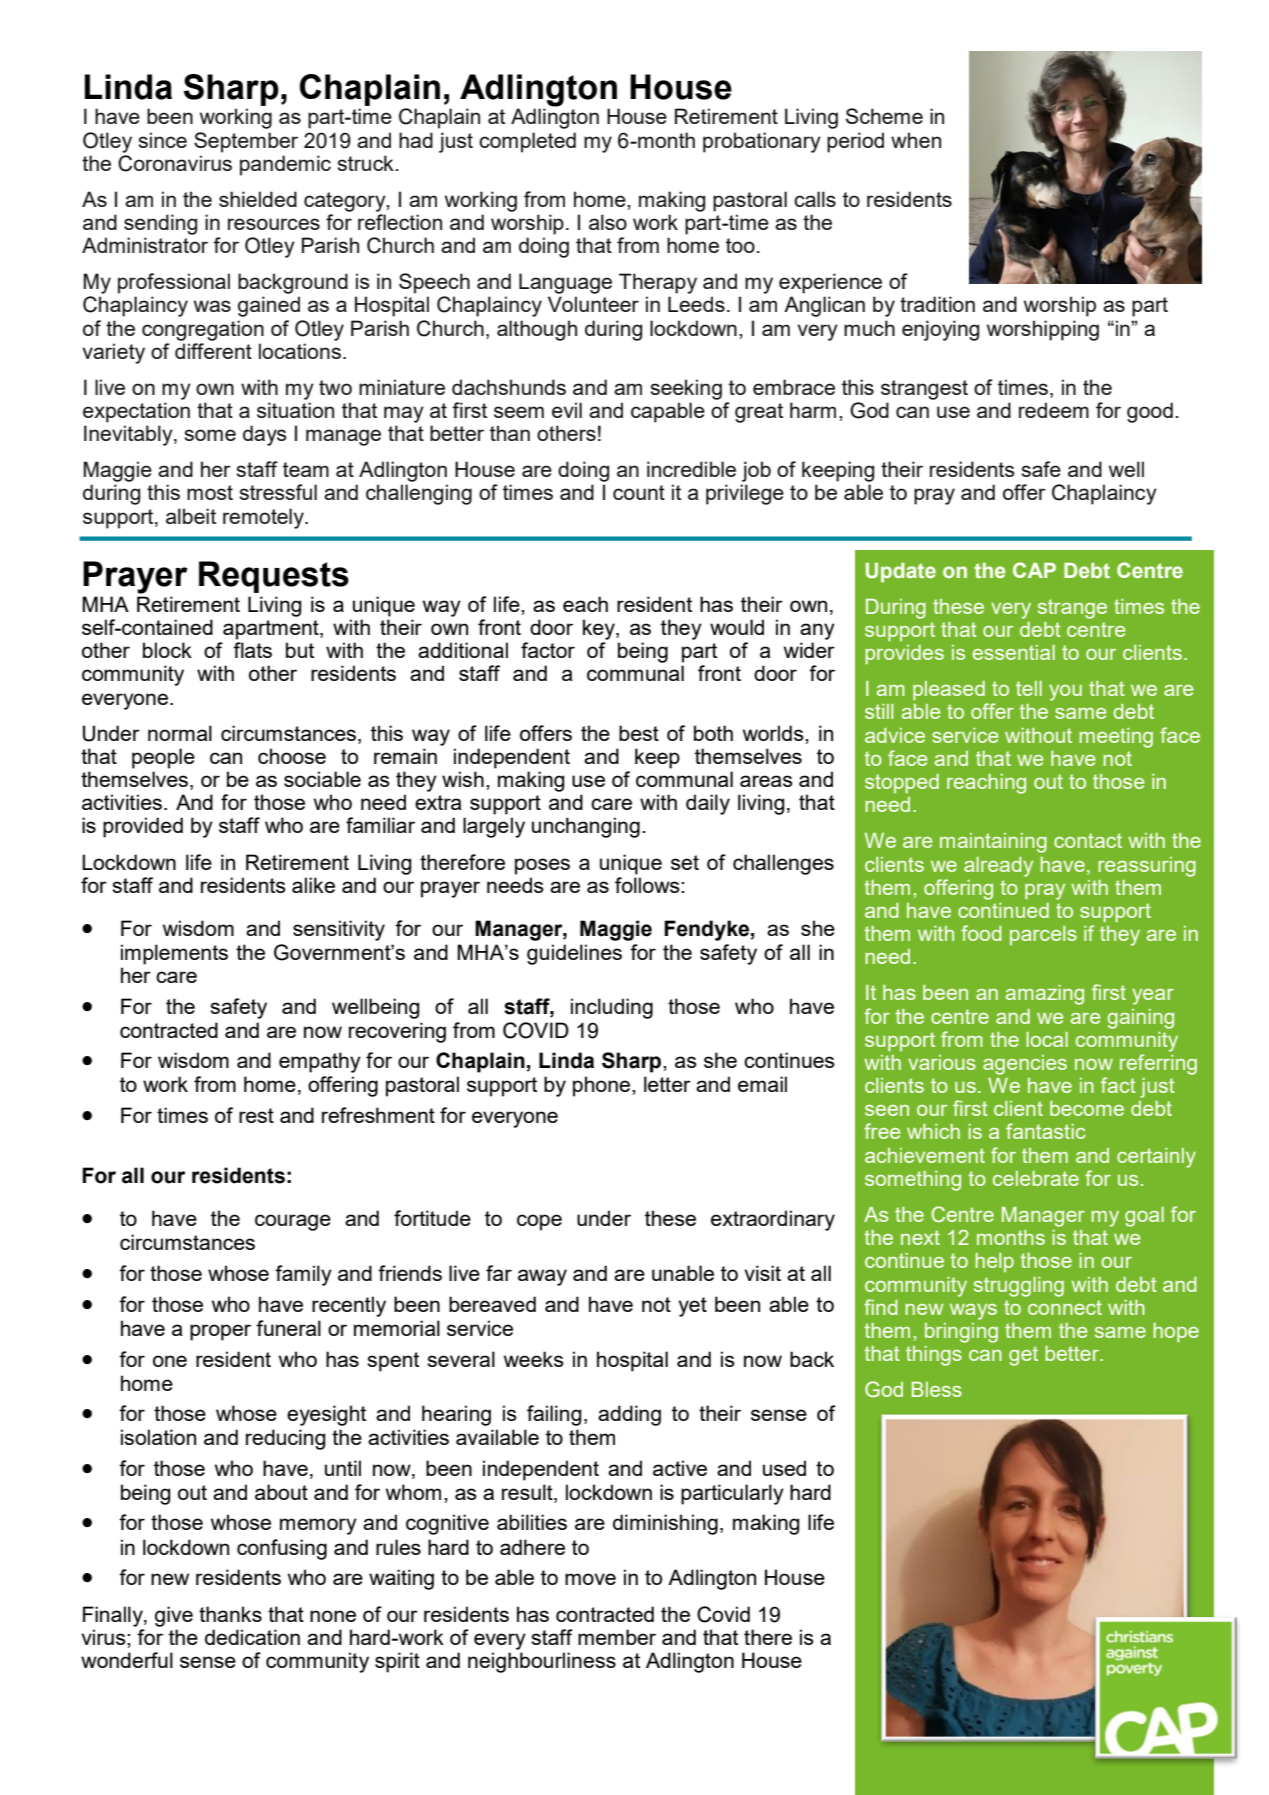 This document has width=1269, height=1795. What do you see at coordinates (639, 492) in the document?
I see `count` at bounding box center [639, 492].
